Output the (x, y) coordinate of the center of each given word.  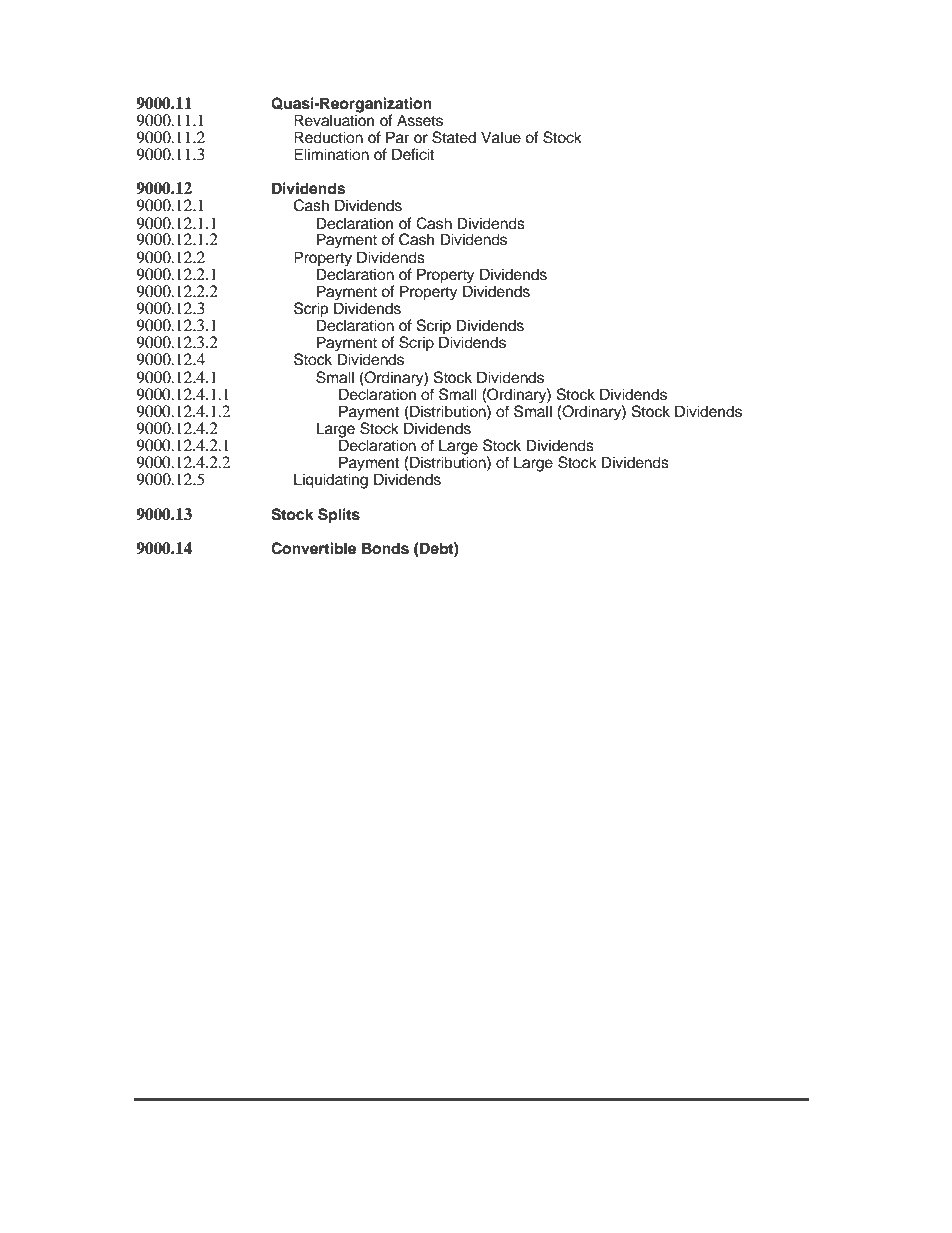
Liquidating (331, 481)
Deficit (413, 154)
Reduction (328, 137)
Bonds (385, 548)
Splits (339, 516)
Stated (454, 137)
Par (397, 137)
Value (501, 137)
